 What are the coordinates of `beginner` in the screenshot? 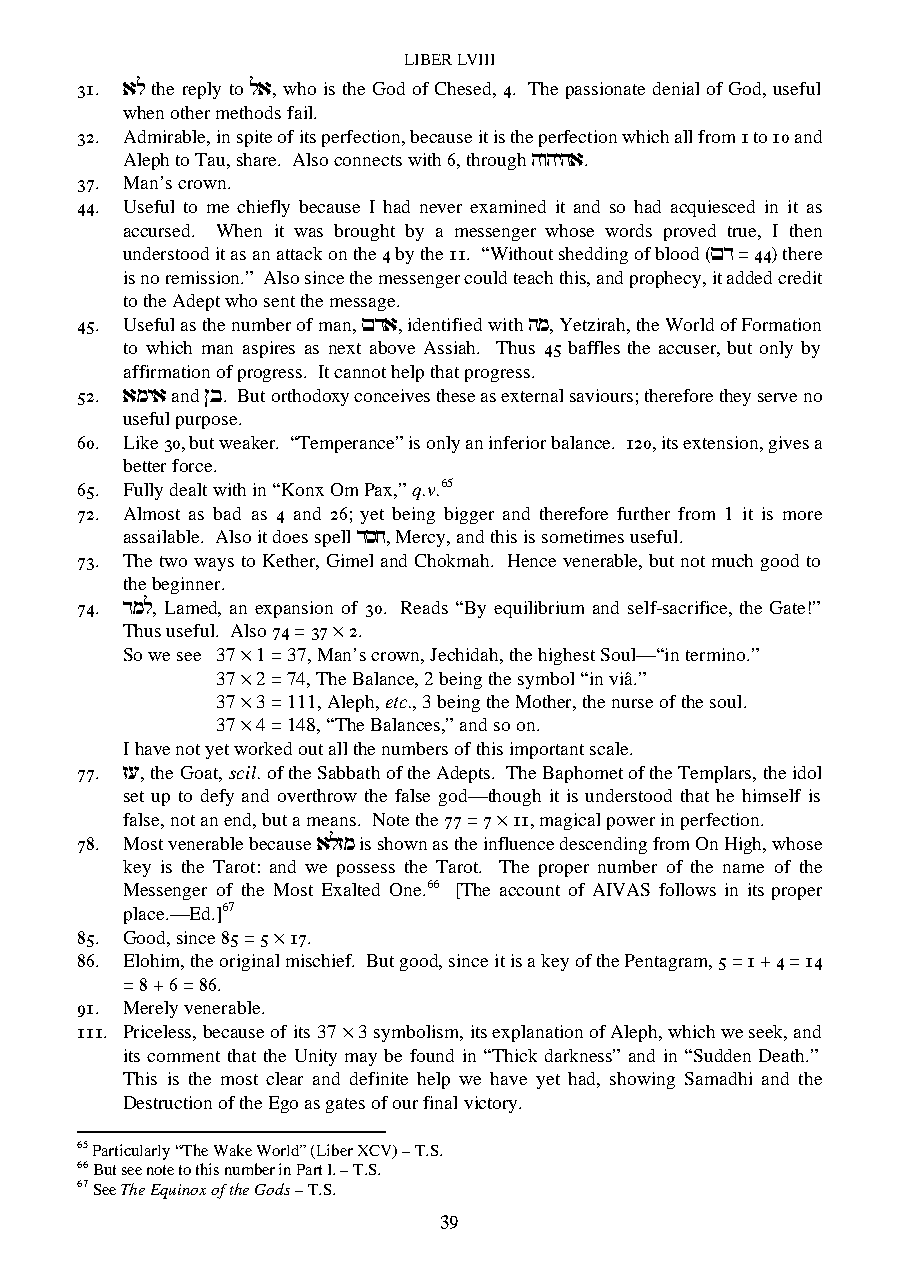 It's located at (188, 585).
